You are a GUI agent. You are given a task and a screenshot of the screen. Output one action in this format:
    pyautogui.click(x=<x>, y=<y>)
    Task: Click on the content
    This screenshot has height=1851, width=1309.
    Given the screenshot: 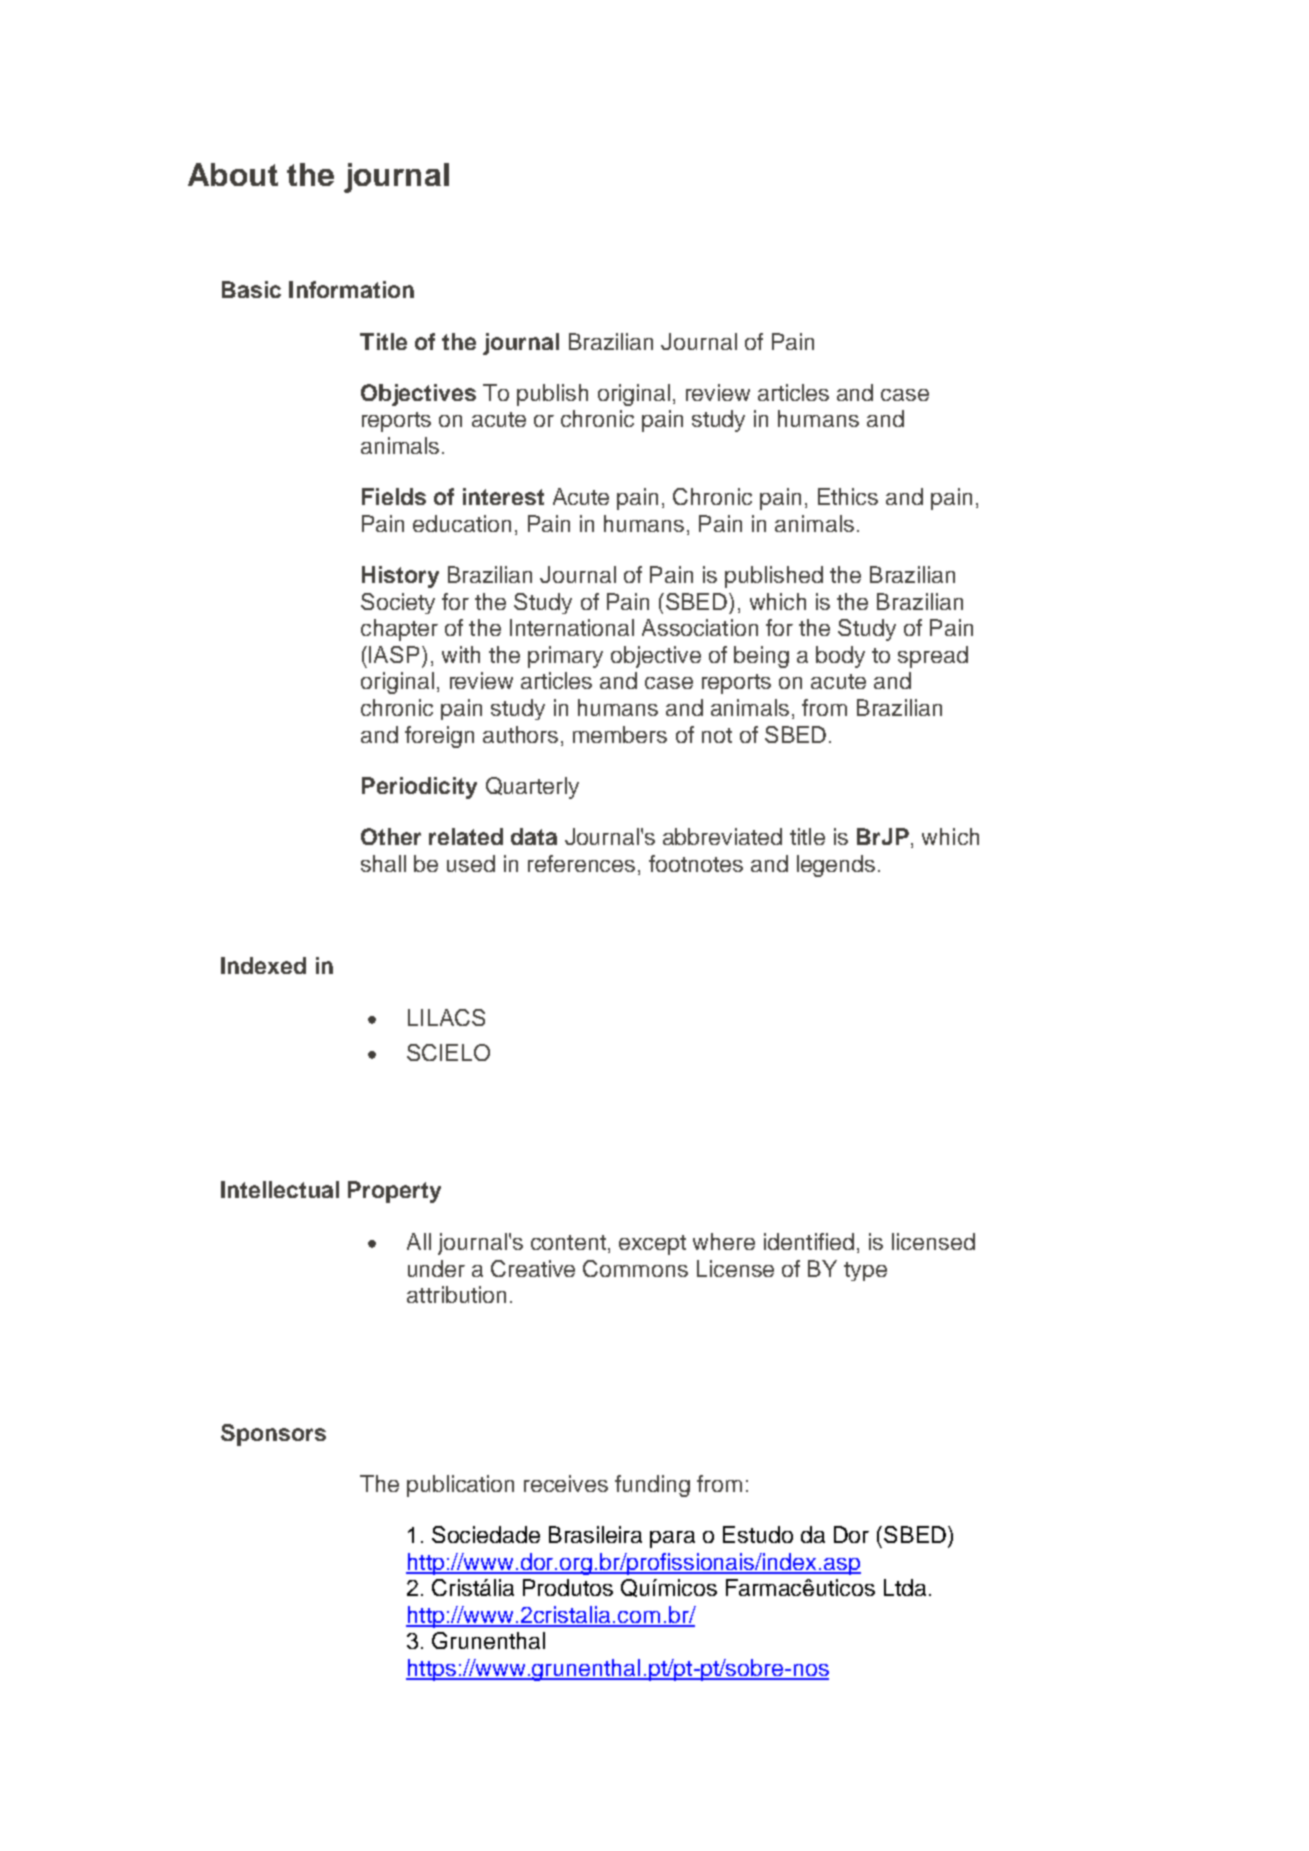 What is the action you would take?
    pyautogui.click(x=568, y=1242)
